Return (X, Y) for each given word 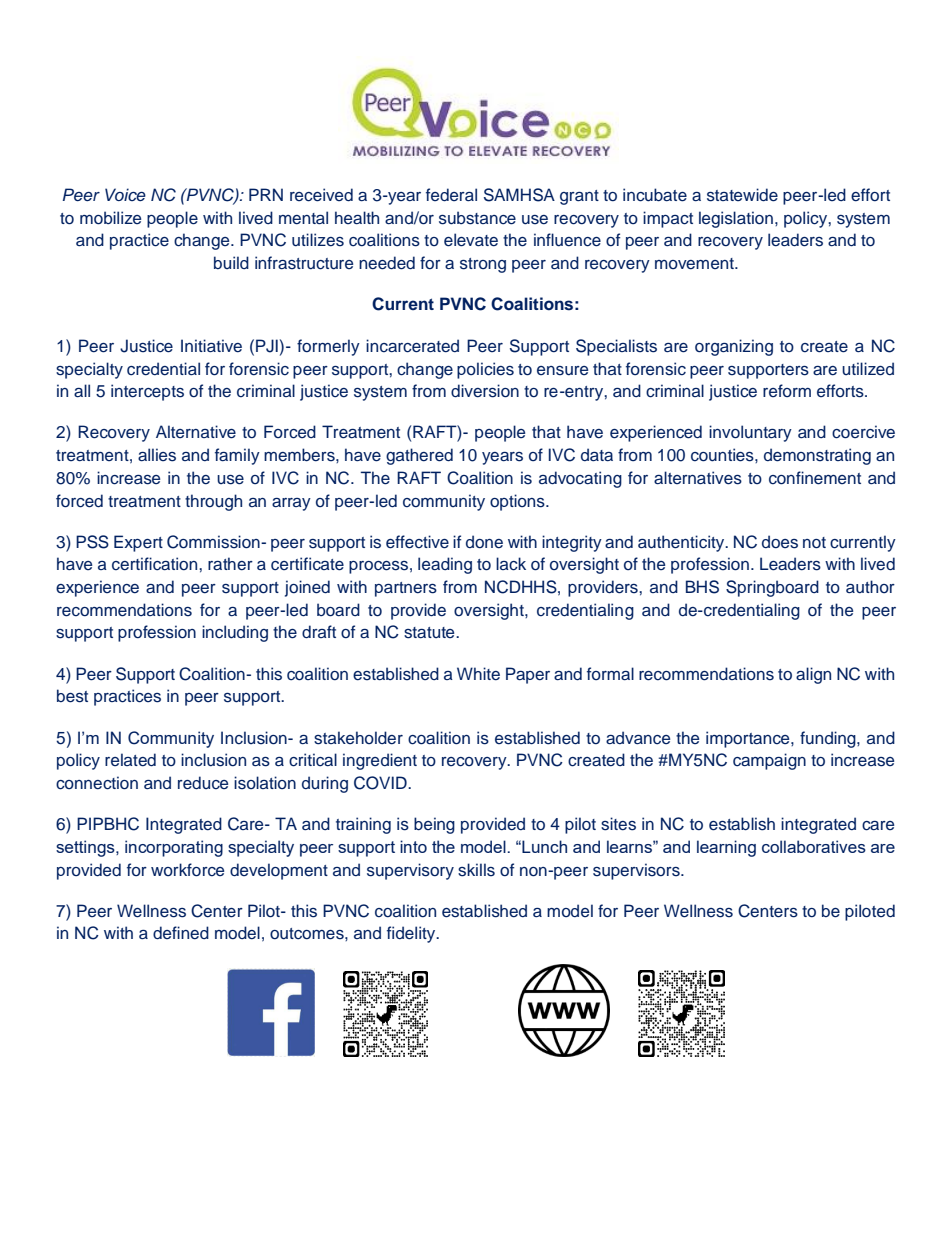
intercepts (147, 392)
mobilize (110, 218)
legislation (736, 219)
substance (477, 218)
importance (749, 739)
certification (156, 564)
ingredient (380, 761)
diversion (485, 391)
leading (445, 565)
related (130, 760)
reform (787, 390)
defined (181, 933)
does (780, 542)
